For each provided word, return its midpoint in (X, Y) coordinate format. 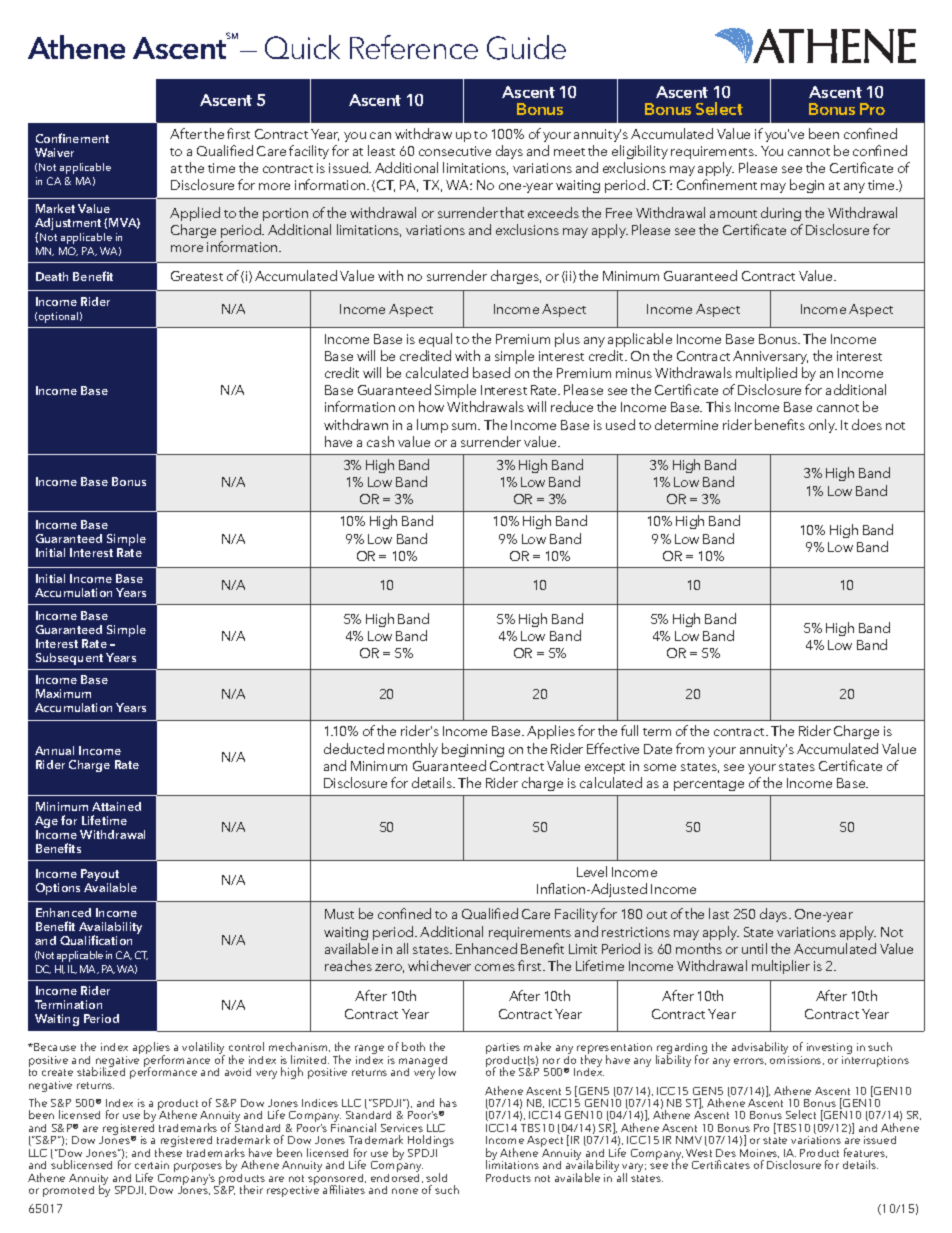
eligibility (640, 152)
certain (152, 1165)
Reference (414, 47)
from (690, 748)
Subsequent (69, 659)
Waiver (54, 152)
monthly (413, 750)
